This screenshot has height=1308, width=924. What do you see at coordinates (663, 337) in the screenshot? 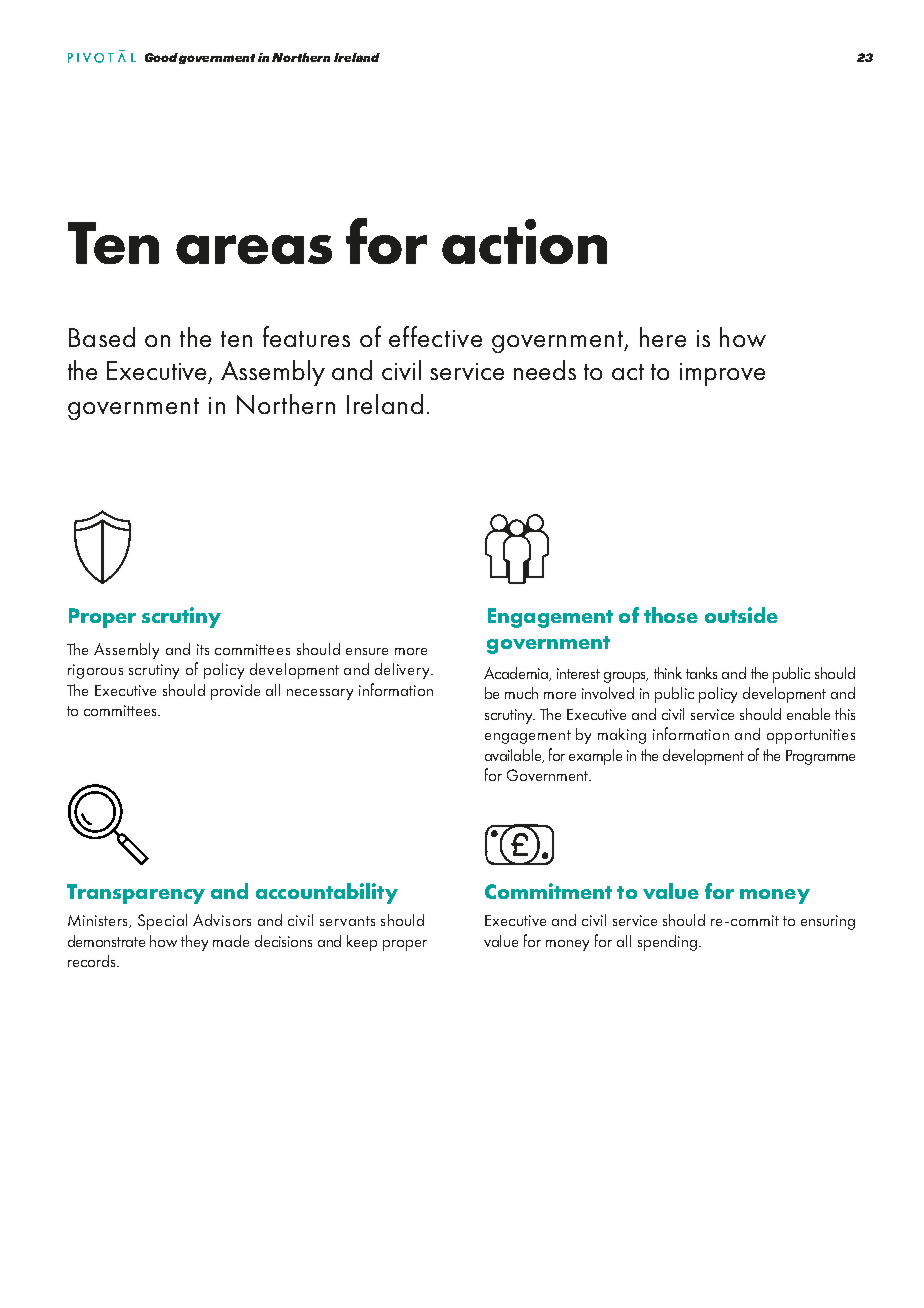
I see `here` at bounding box center [663, 337].
